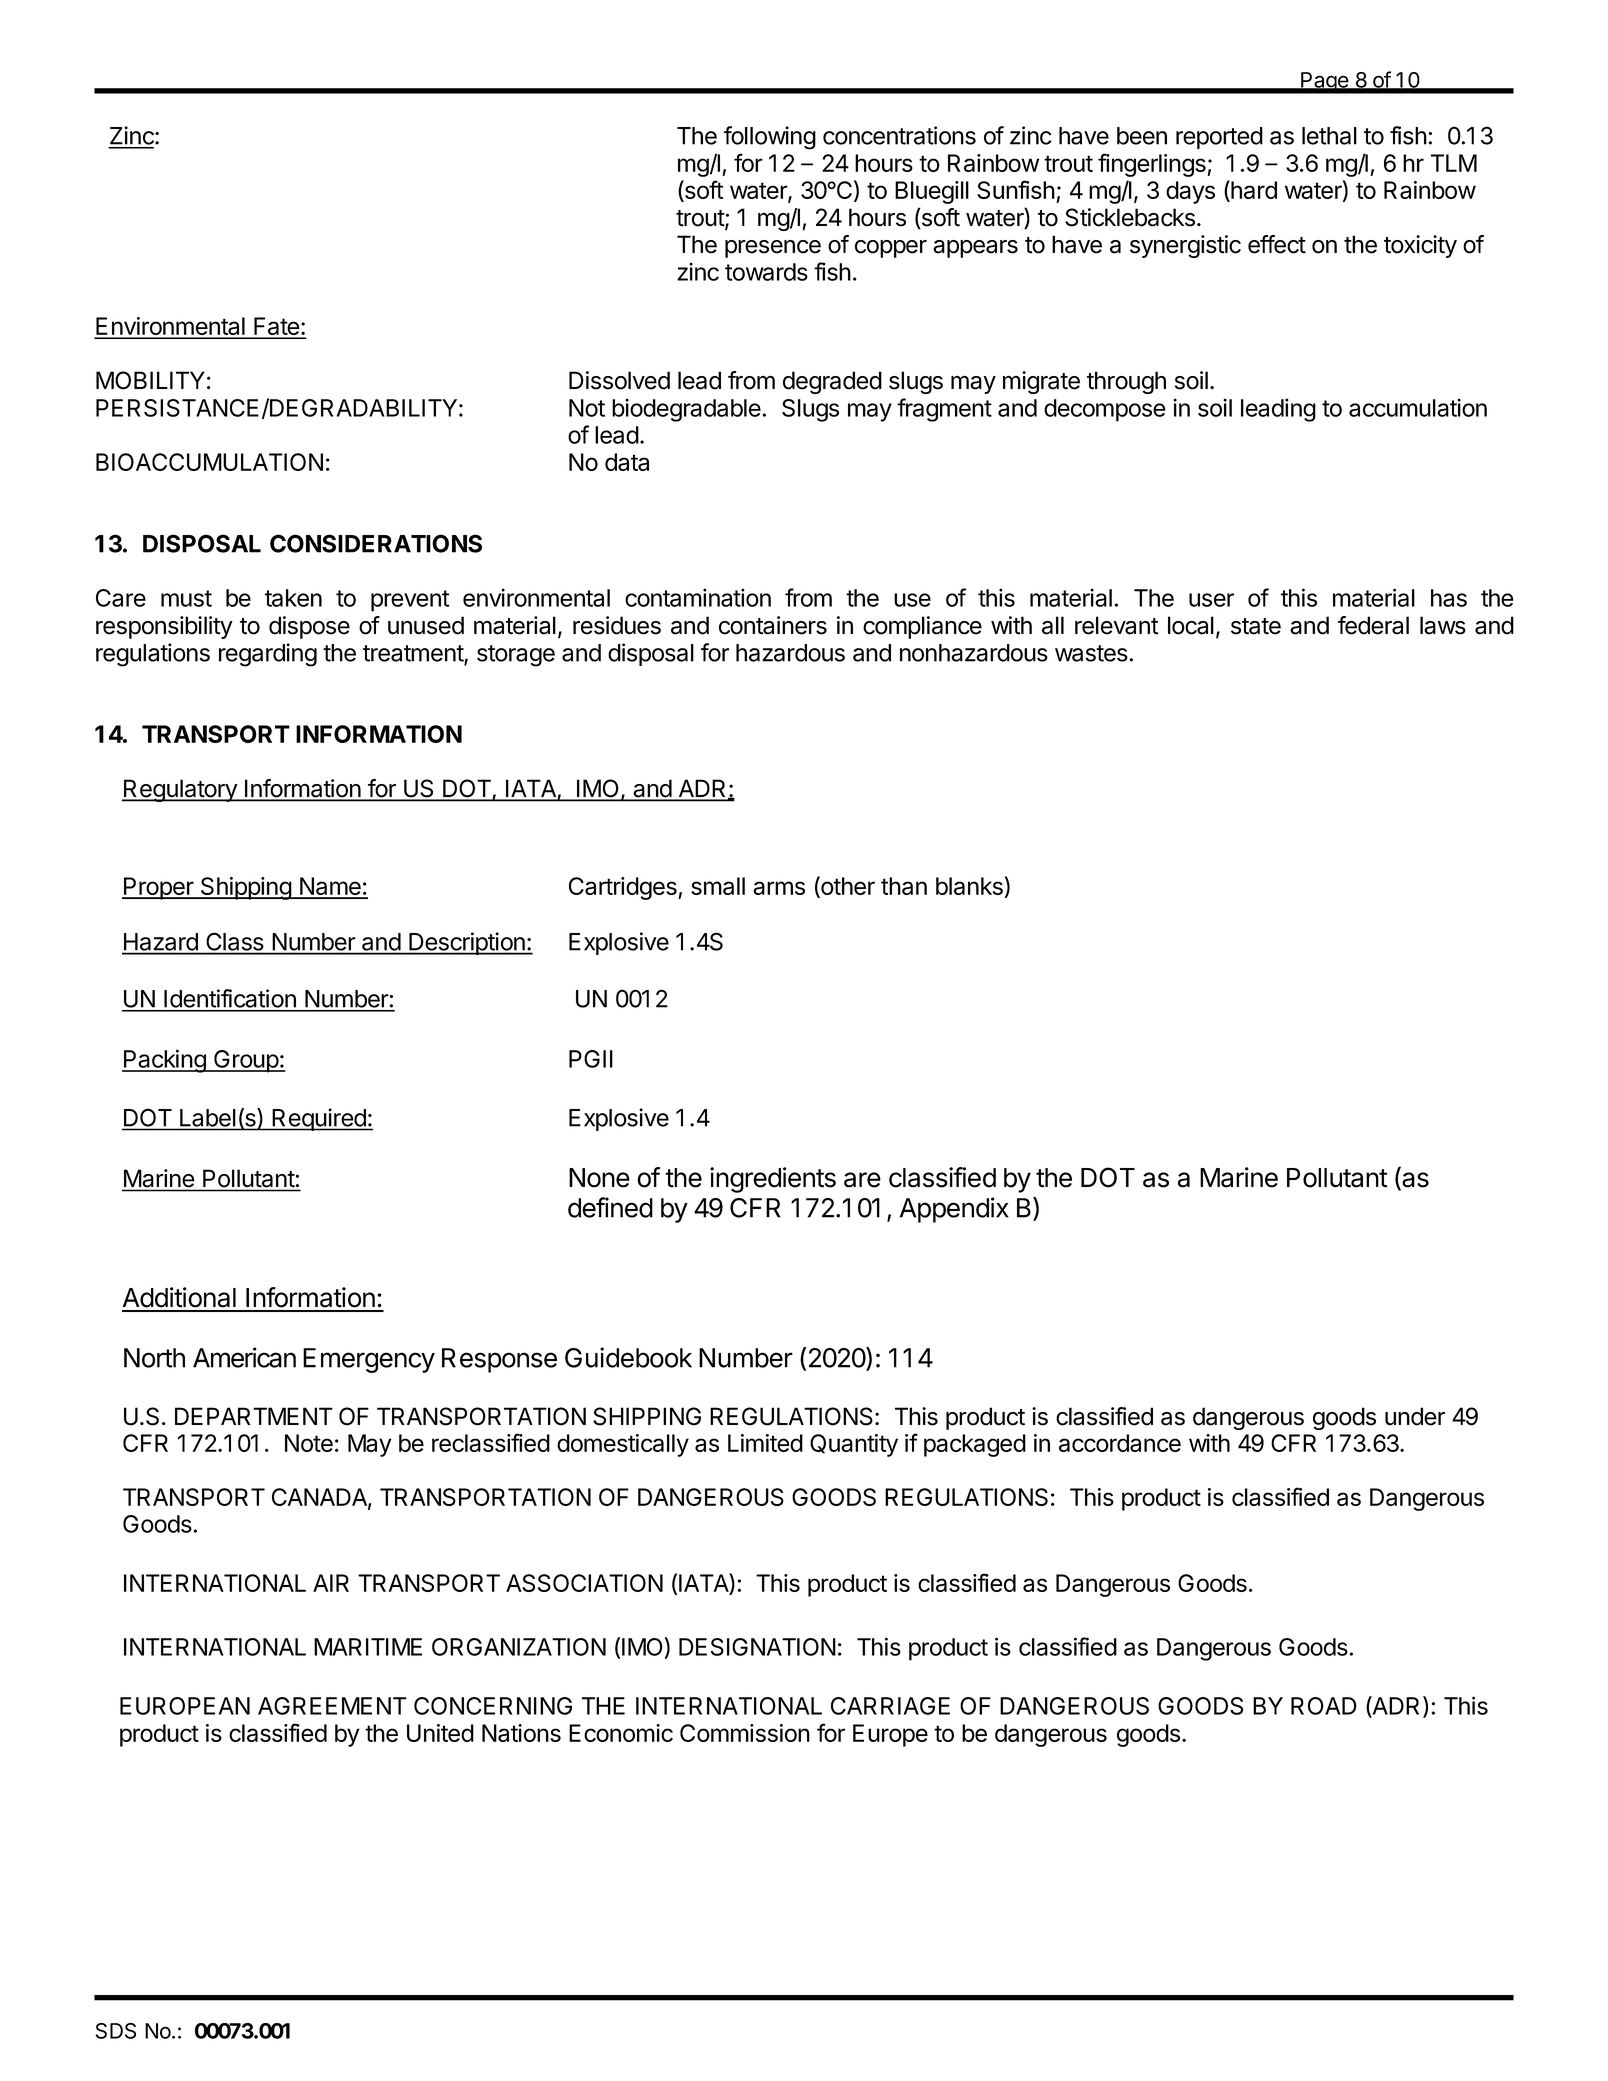 Image resolution: width=1608 pixels, height=2081 pixels. Describe the element at coordinates (331, 1583) in the image. I see `AIR` at that location.
